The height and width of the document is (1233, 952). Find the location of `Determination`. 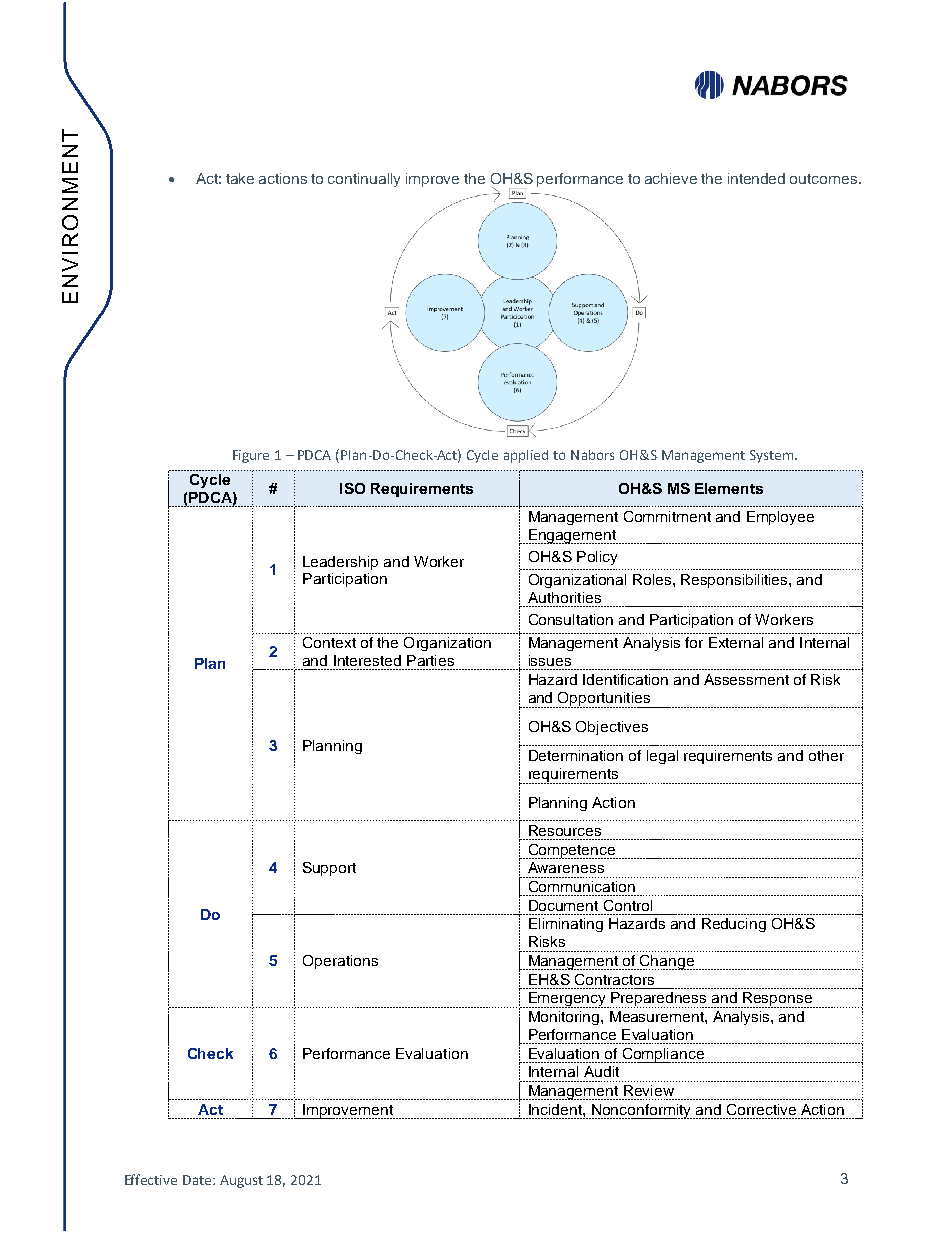

Determination is located at coordinates (576, 755).
